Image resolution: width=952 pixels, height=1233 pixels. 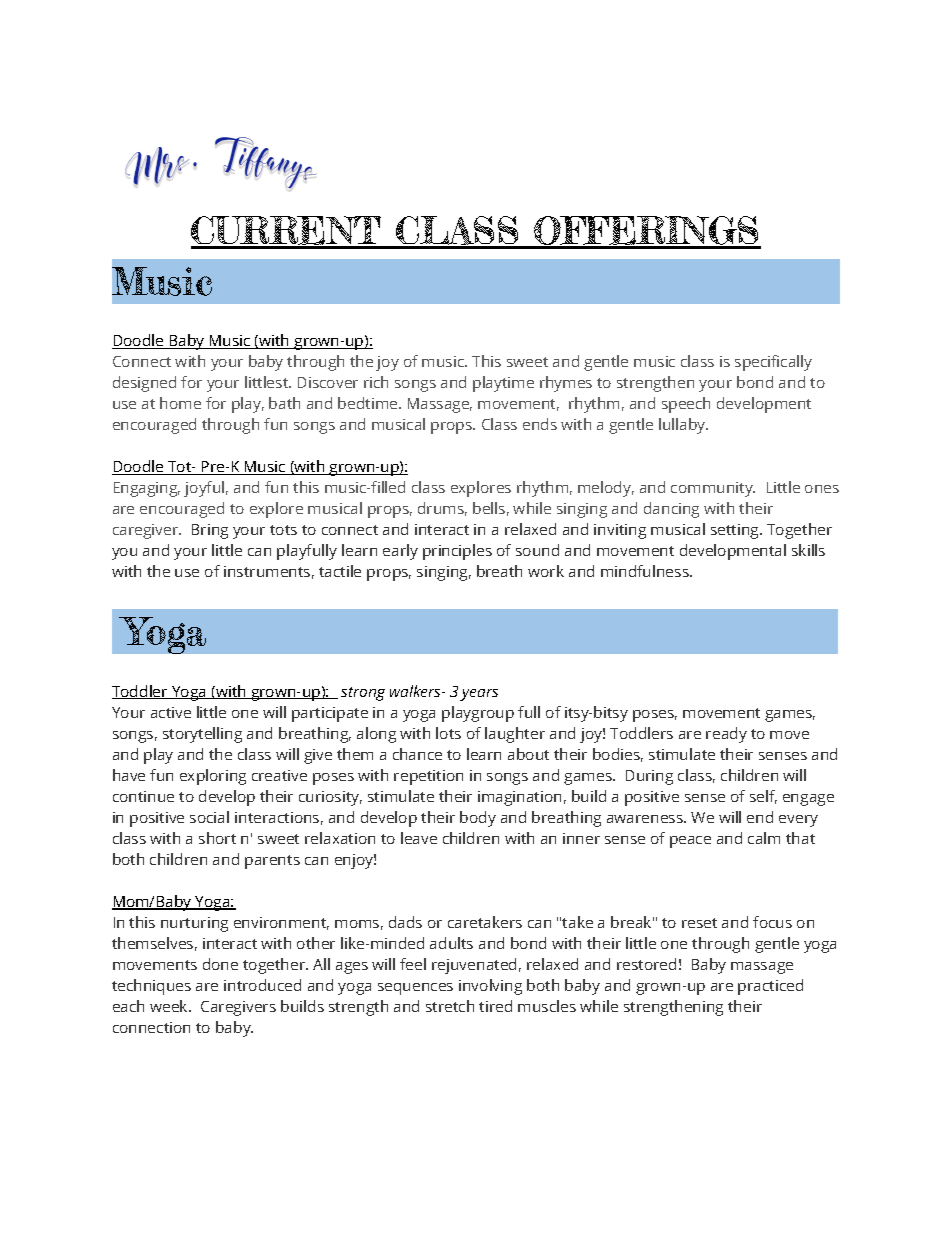 I want to click on body, so click(x=478, y=819).
